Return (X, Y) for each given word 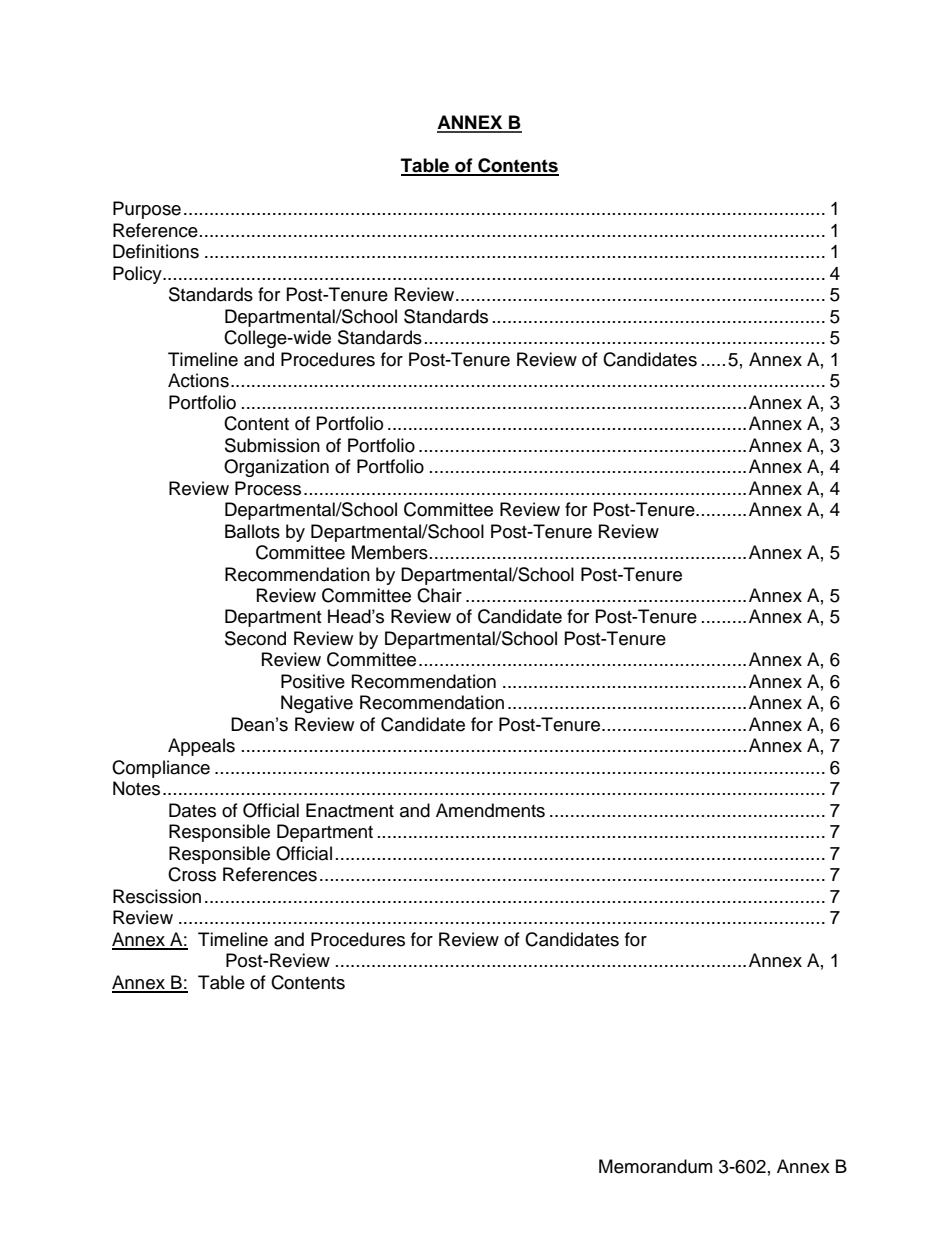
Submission (272, 445)
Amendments (490, 810)
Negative (317, 704)
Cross (192, 874)
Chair (439, 595)
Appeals (201, 747)
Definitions (156, 251)
